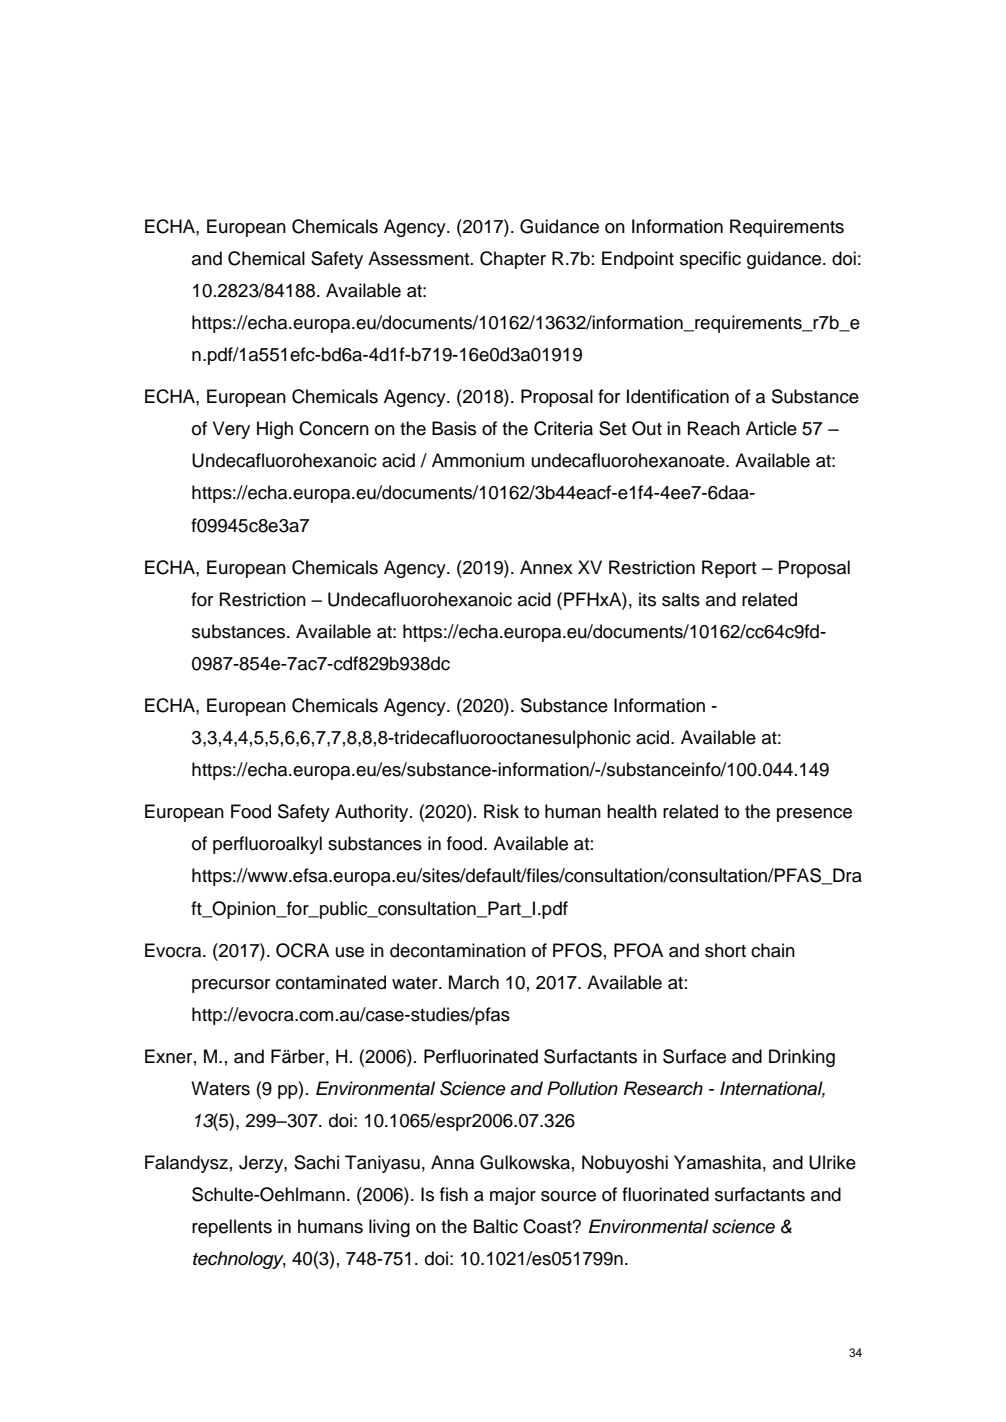 The image size is (1006, 1422). I want to click on use, so click(350, 952).
